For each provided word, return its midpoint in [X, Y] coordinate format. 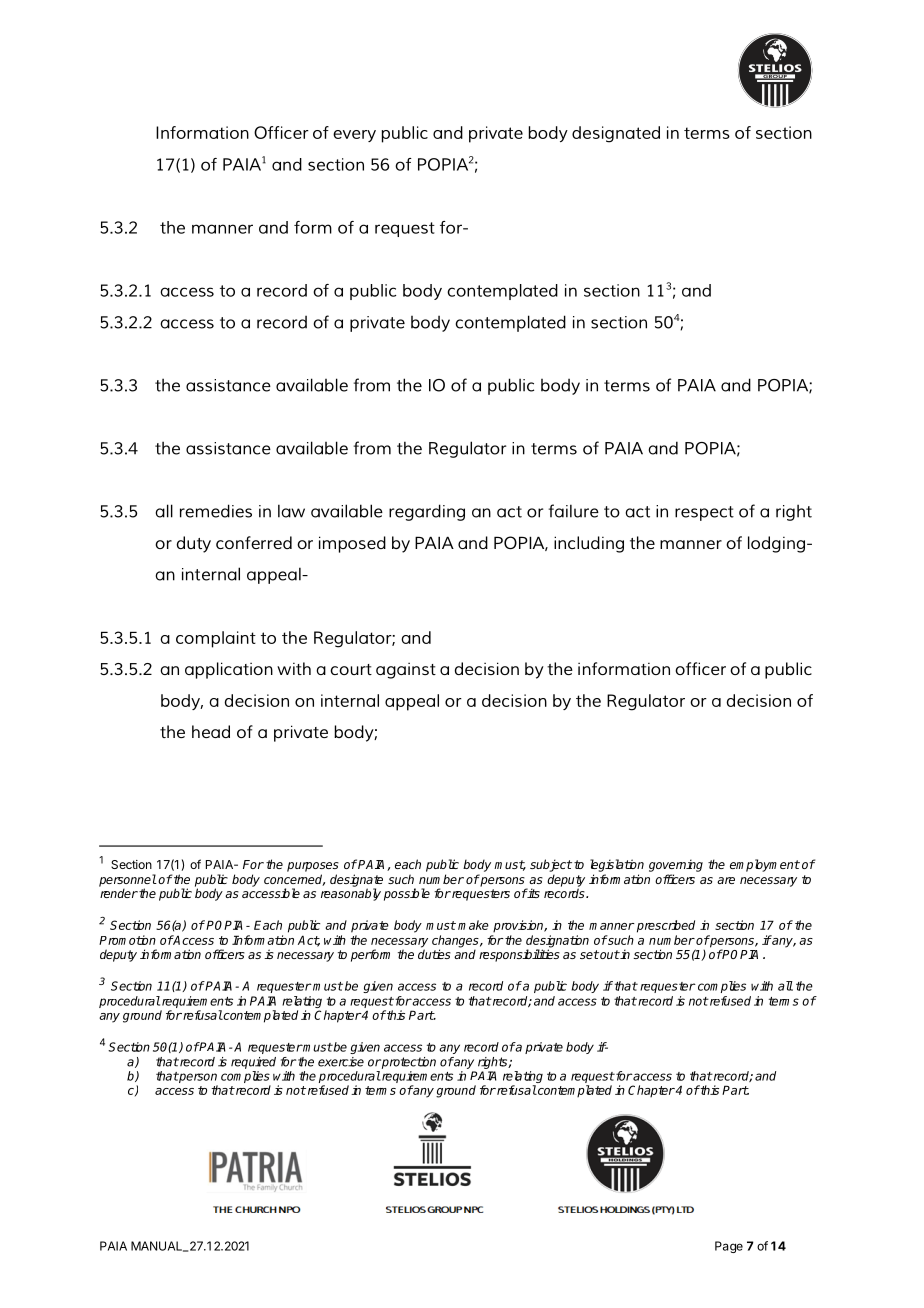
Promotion [127, 940]
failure [573, 511]
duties [434, 954]
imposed [352, 544]
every [354, 136]
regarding [427, 512]
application [229, 670]
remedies [216, 511]
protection [408, 1063]
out [609, 954]
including [589, 544]
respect [704, 513]
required [253, 1063]
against [406, 671]
